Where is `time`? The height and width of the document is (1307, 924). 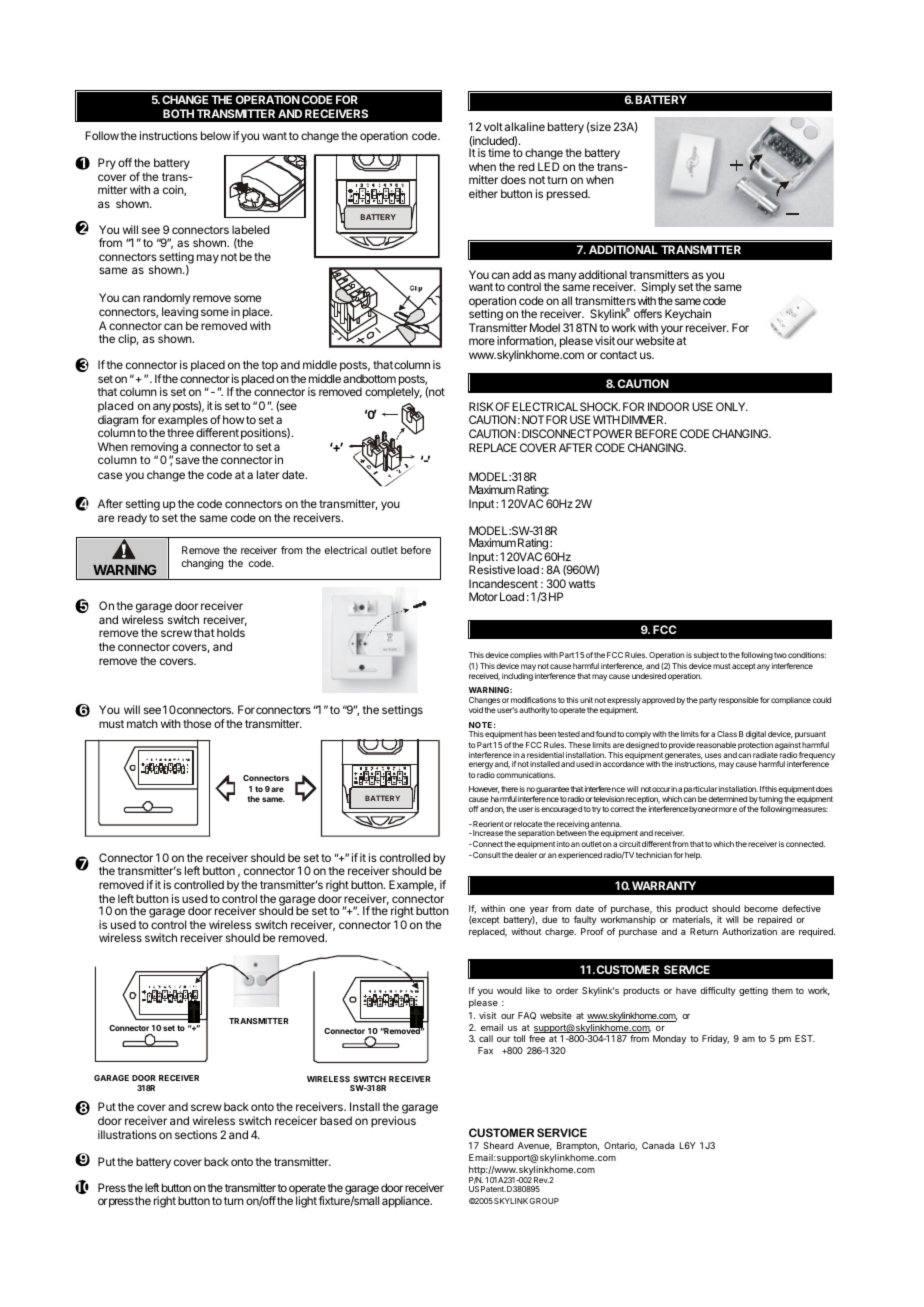
time is located at coordinates (499, 152).
